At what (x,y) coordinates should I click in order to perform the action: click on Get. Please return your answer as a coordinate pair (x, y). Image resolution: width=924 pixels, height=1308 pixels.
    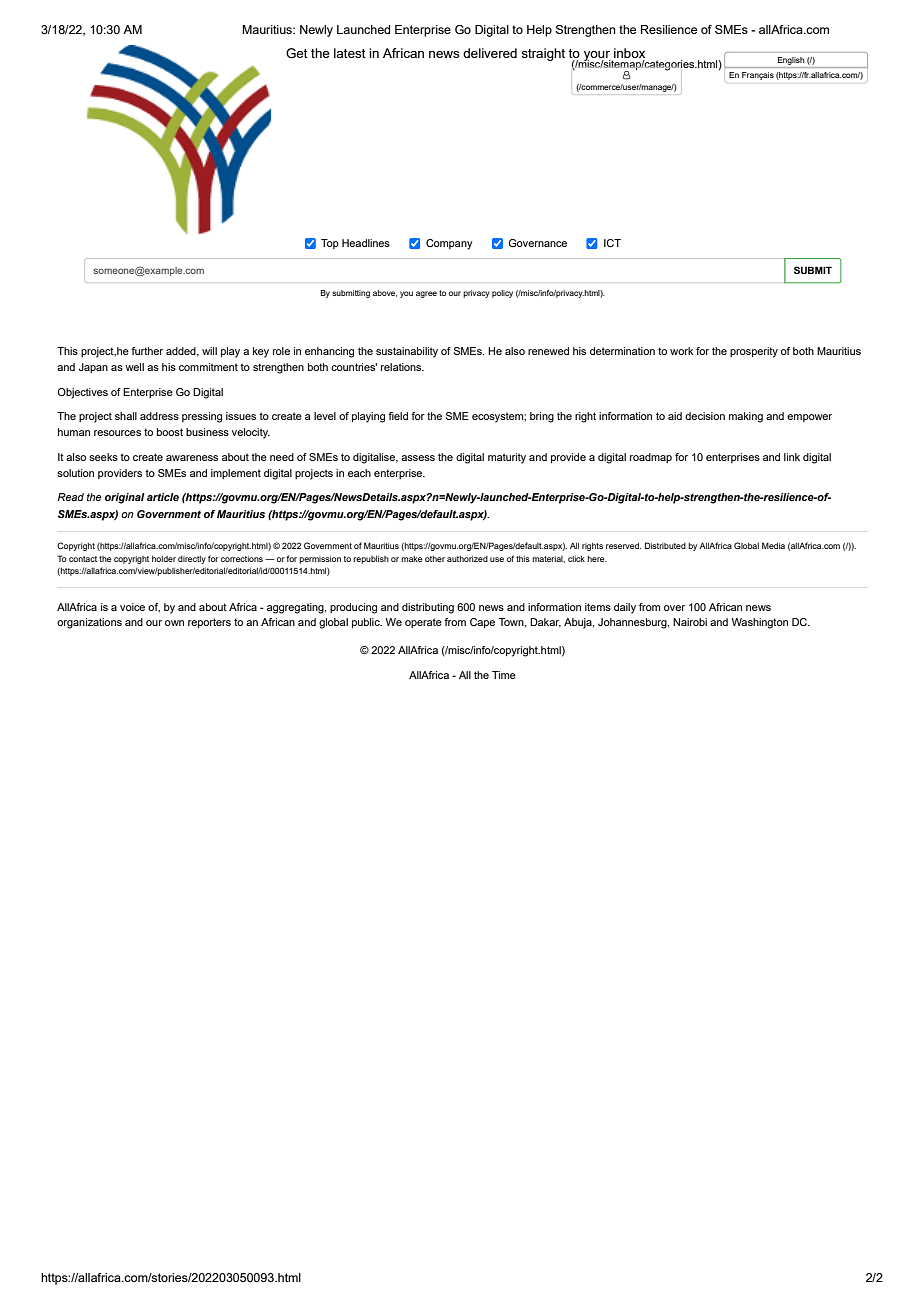
    Looking at the image, I should click on (297, 53).
